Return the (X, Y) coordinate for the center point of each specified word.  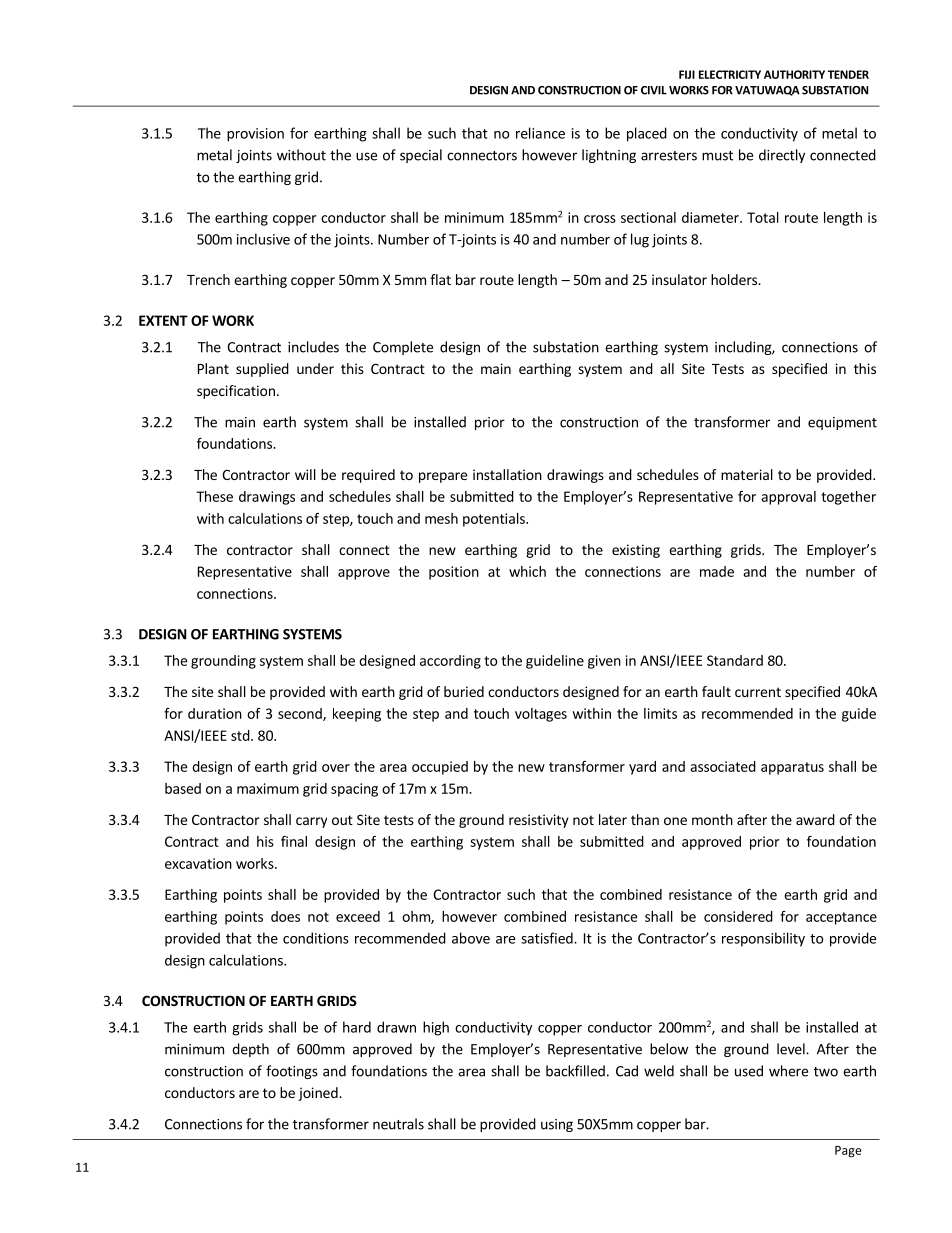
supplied (262, 370)
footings (292, 1072)
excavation (198, 863)
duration (215, 713)
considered (738, 916)
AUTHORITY (794, 74)
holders (735, 279)
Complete (403, 348)
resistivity (539, 821)
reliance (540, 133)
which (527, 571)
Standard (735, 660)
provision (255, 135)
